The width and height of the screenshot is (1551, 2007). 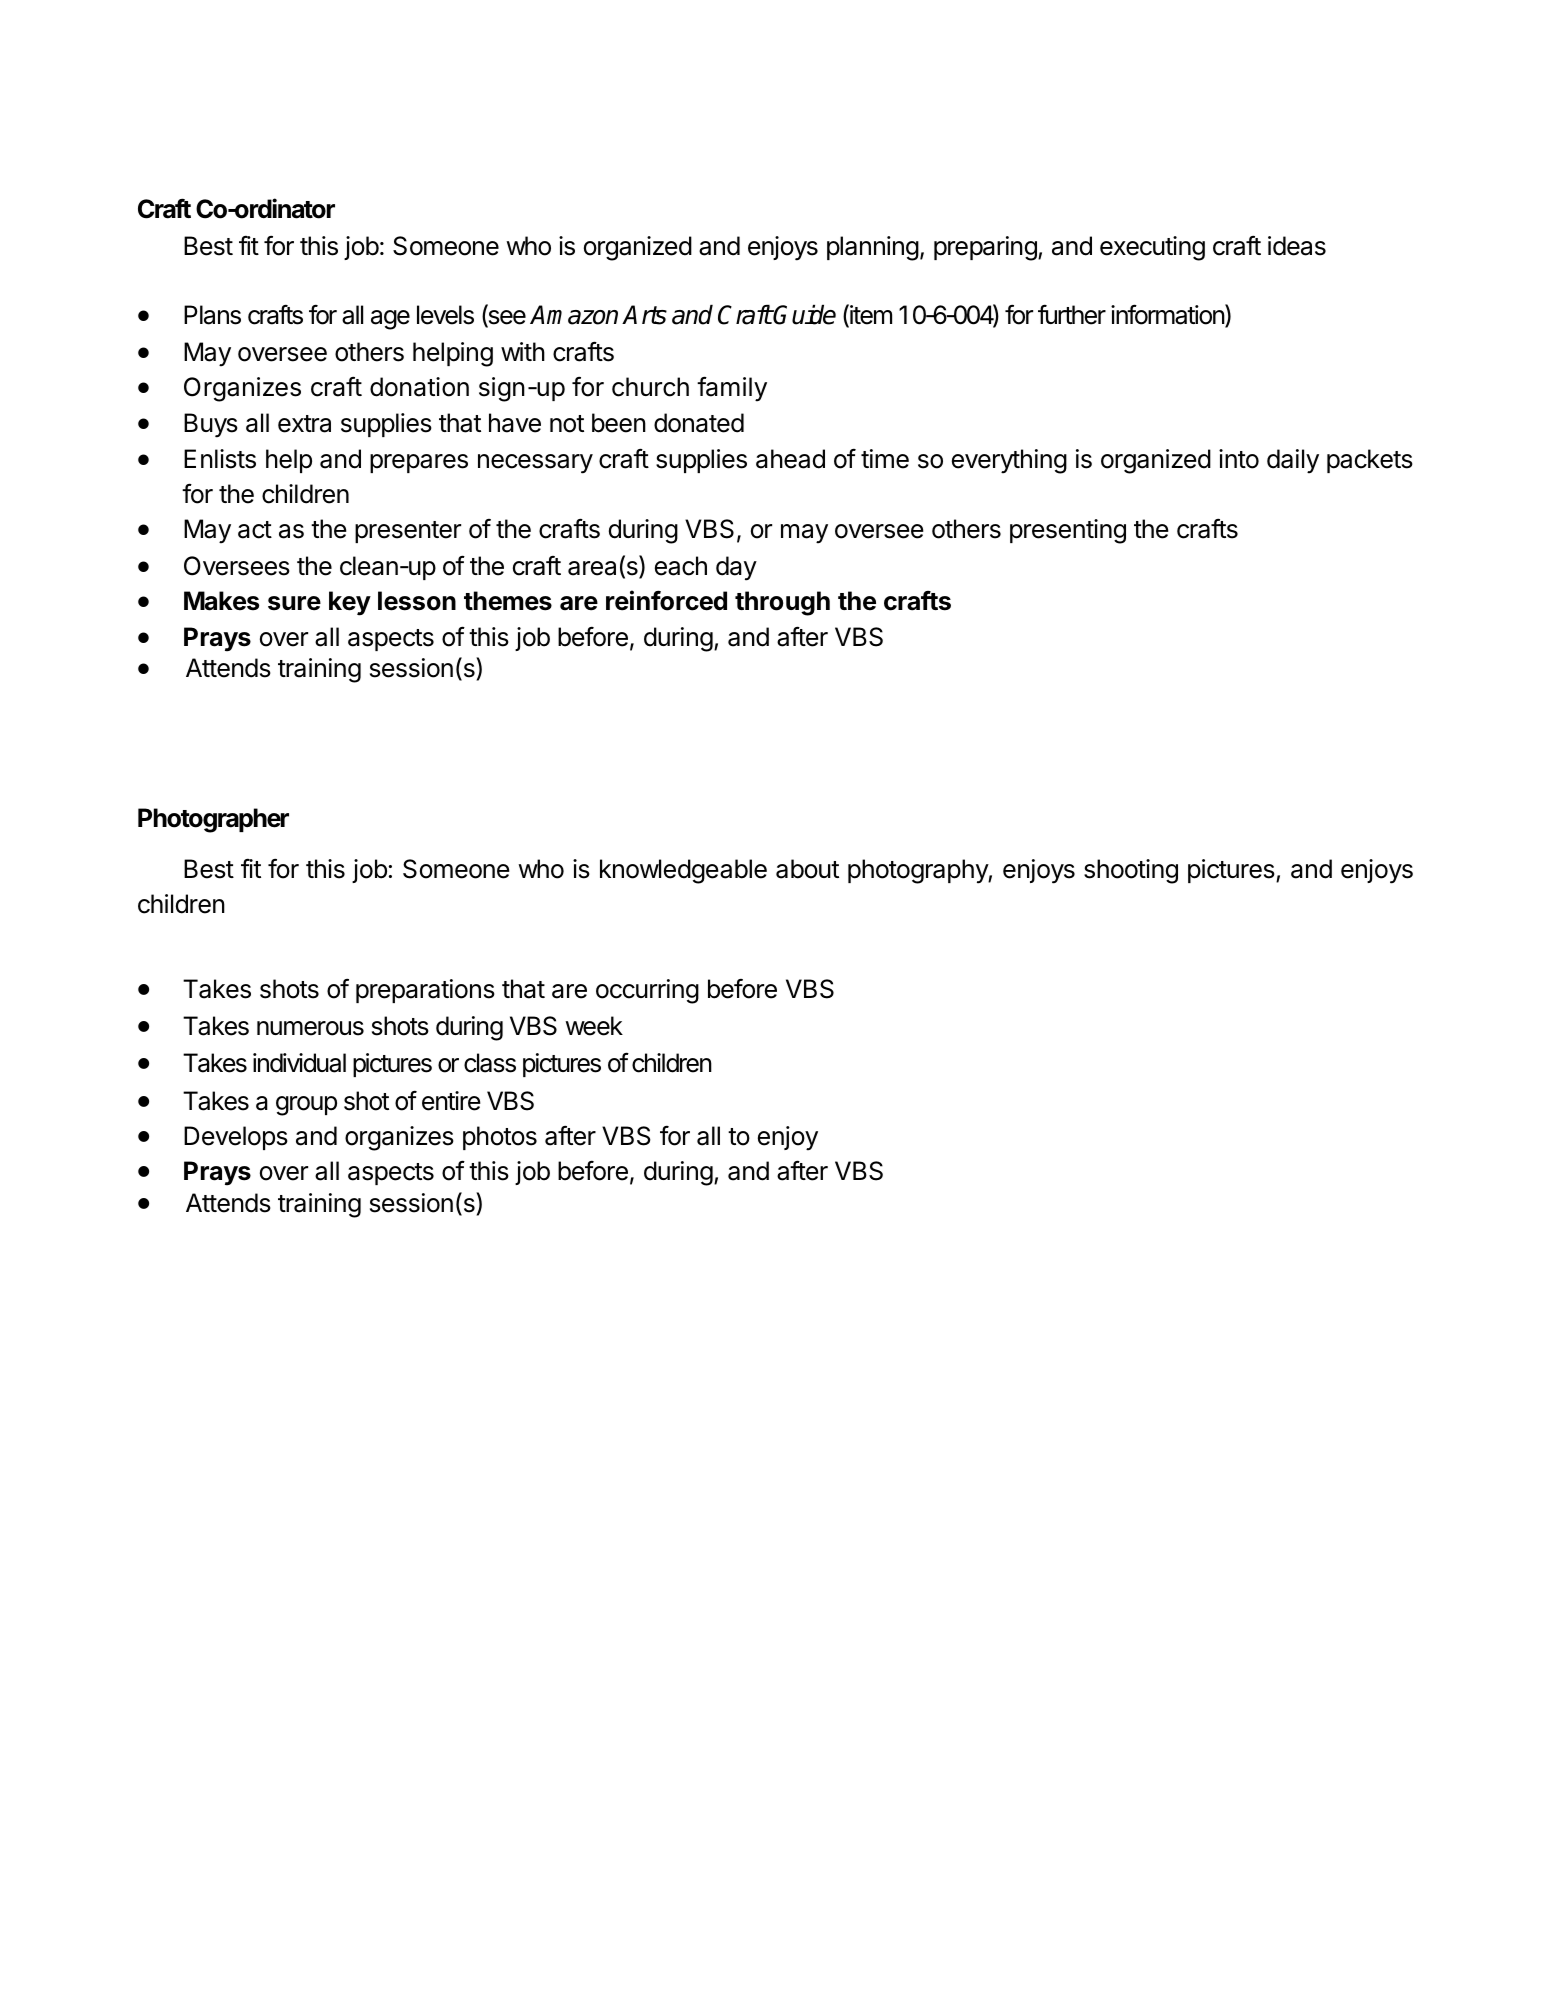 What do you see at coordinates (350, 603) in the screenshot?
I see `key` at bounding box center [350, 603].
